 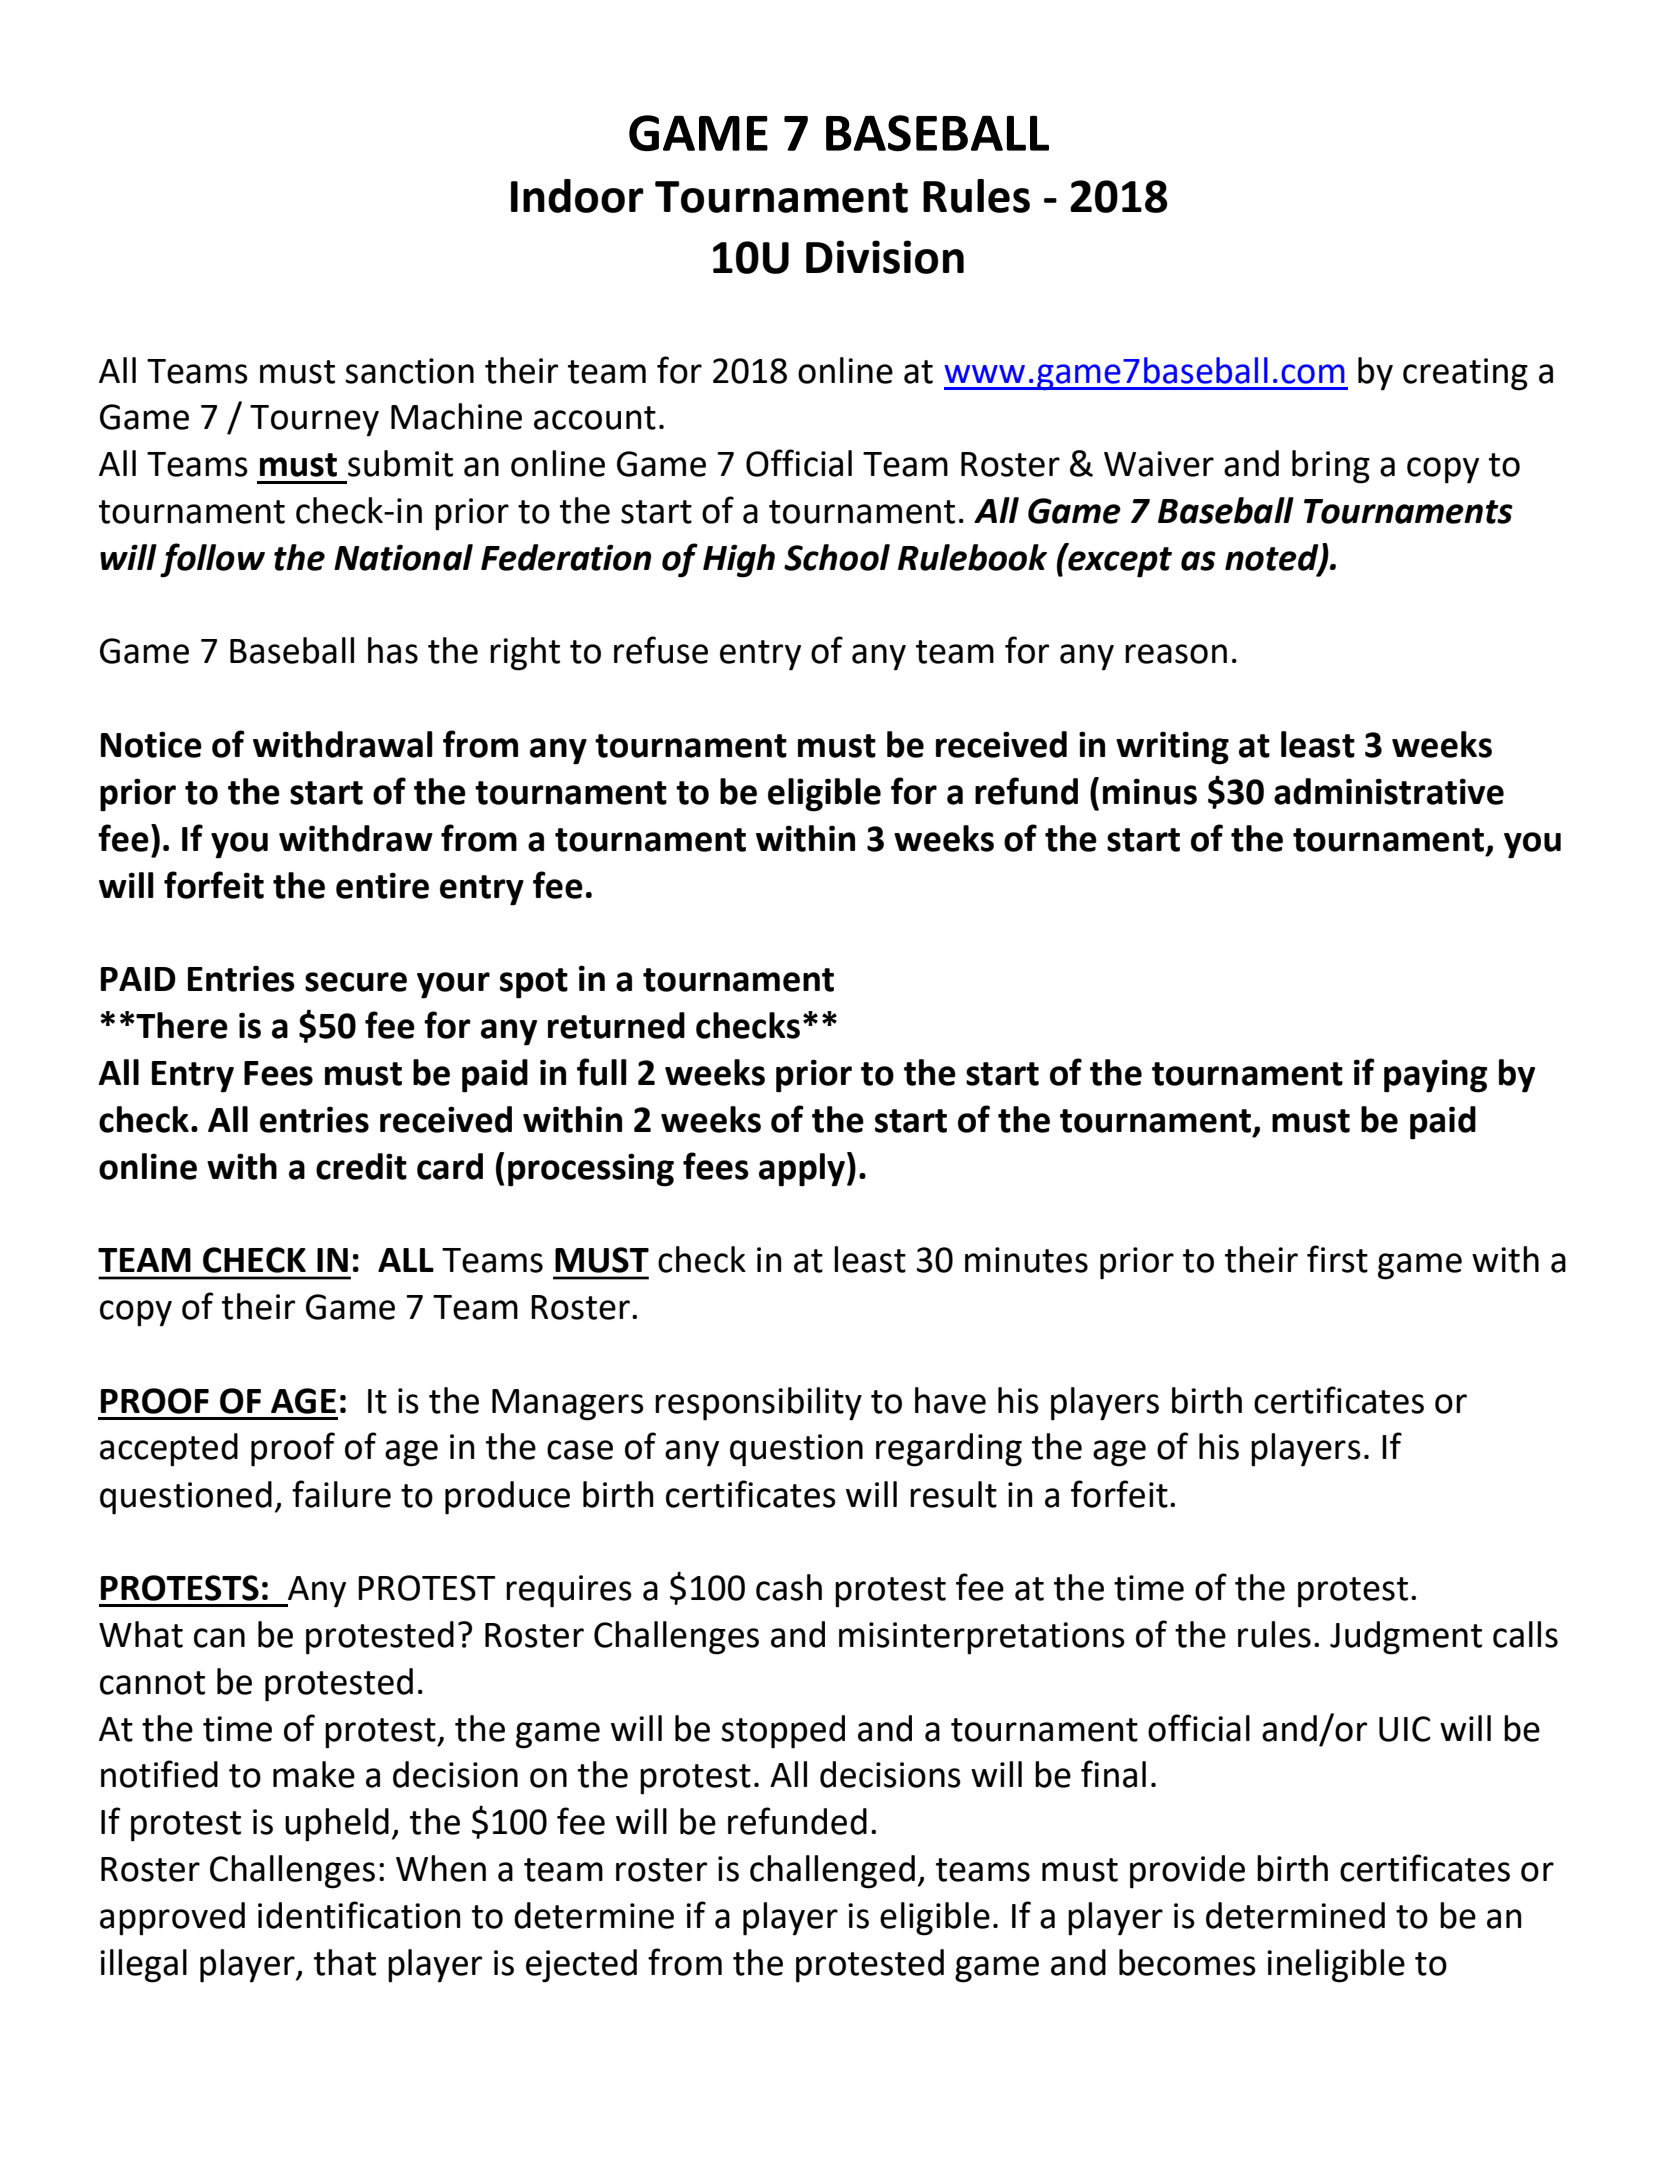 What do you see at coordinates (602, 1072) in the document?
I see `full` at bounding box center [602, 1072].
